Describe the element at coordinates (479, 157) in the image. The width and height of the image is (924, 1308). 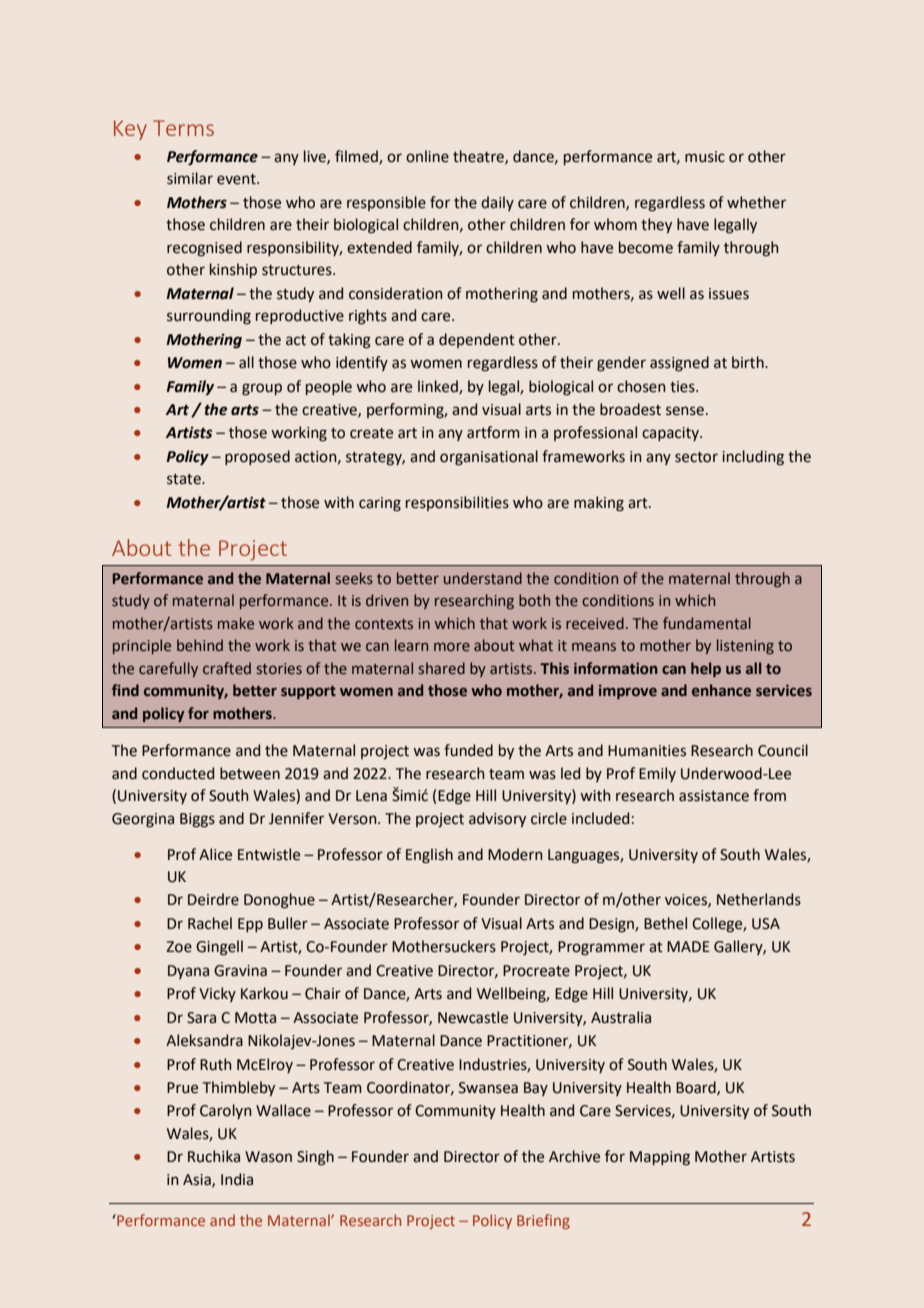
I see `theatre` at that location.
